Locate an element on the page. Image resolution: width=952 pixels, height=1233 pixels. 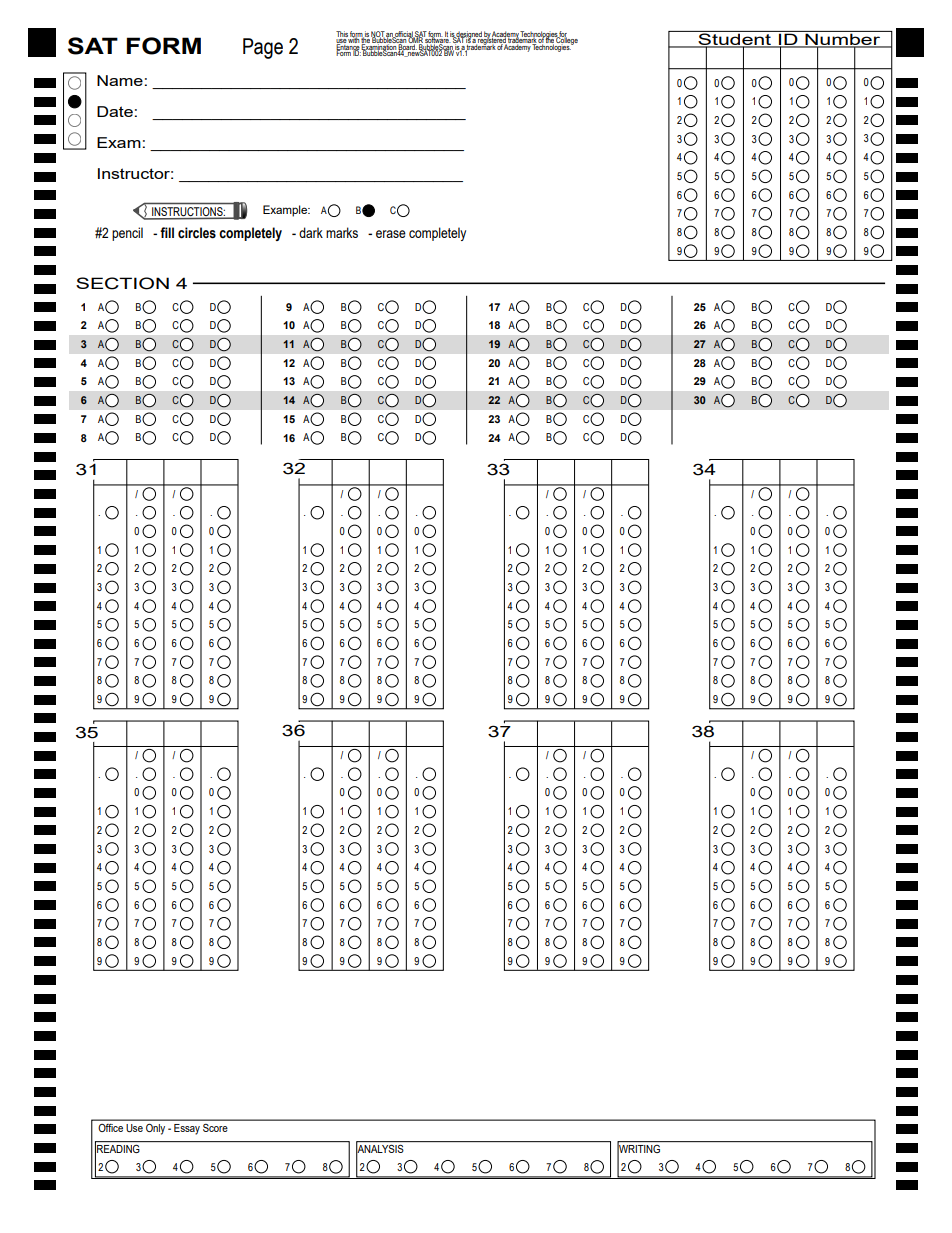
SECTION is located at coordinates (122, 283).
